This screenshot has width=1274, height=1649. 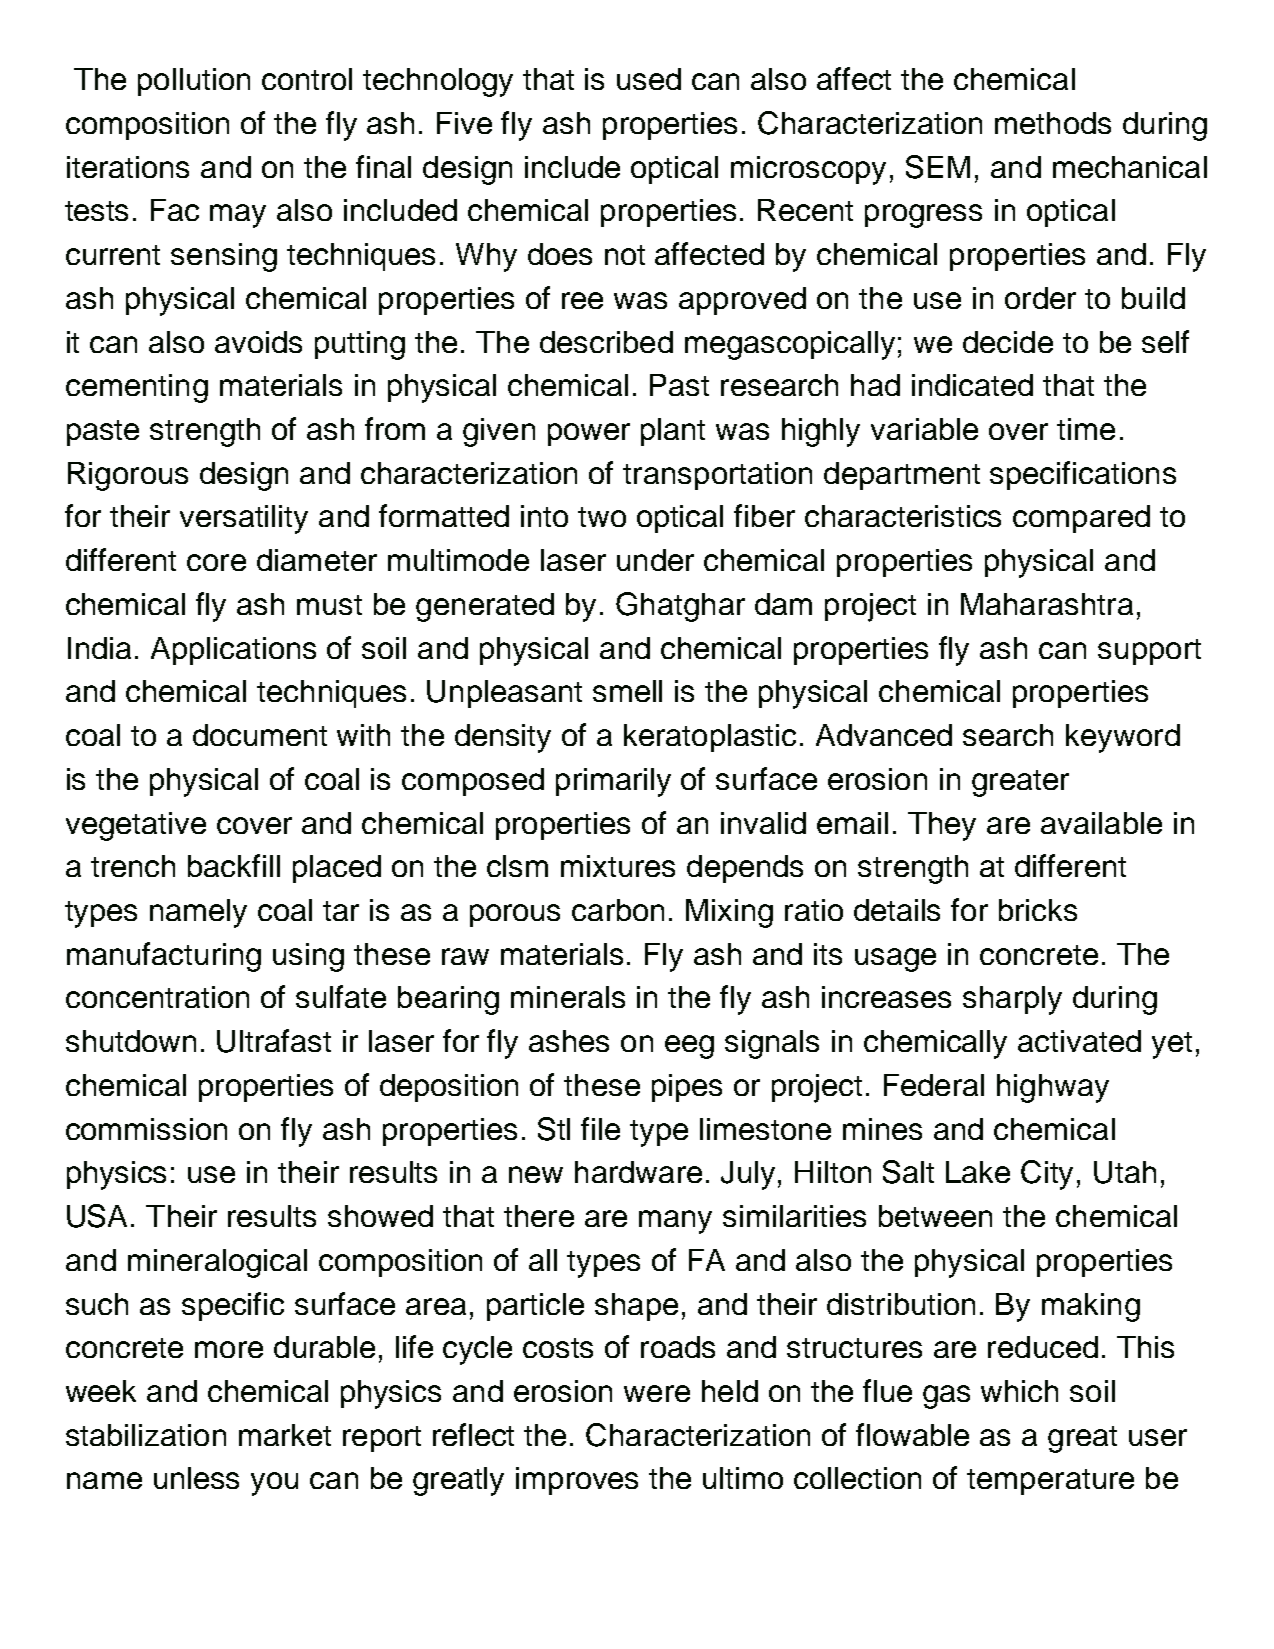 I want to click on under, so click(x=655, y=560).
